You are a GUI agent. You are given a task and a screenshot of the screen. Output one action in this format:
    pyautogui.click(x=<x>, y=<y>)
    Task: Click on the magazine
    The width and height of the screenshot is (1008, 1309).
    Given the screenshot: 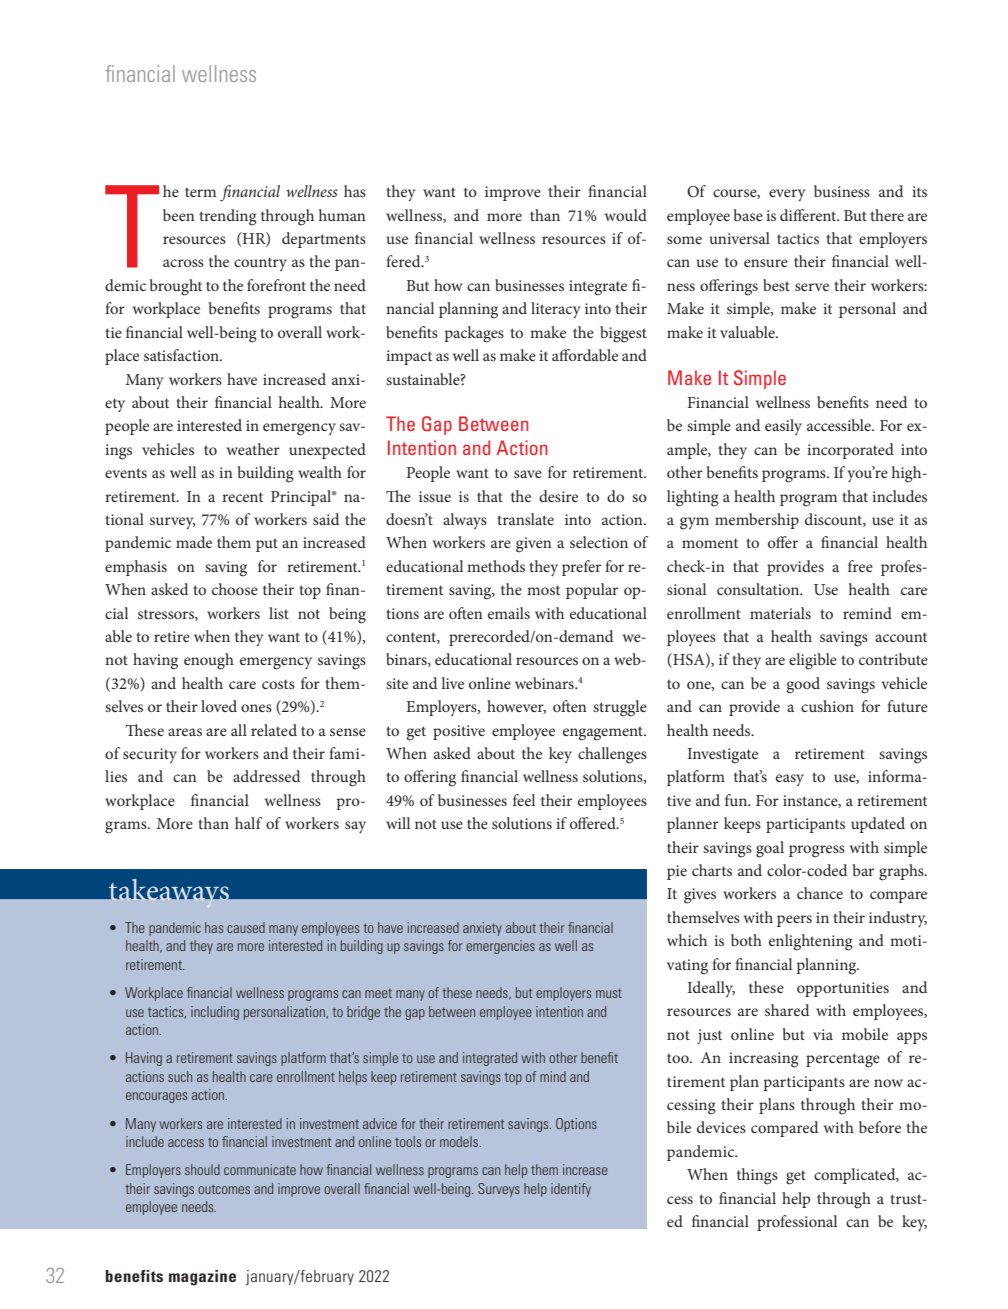 What is the action you would take?
    pyautogui.click(x=202, y=1278)
